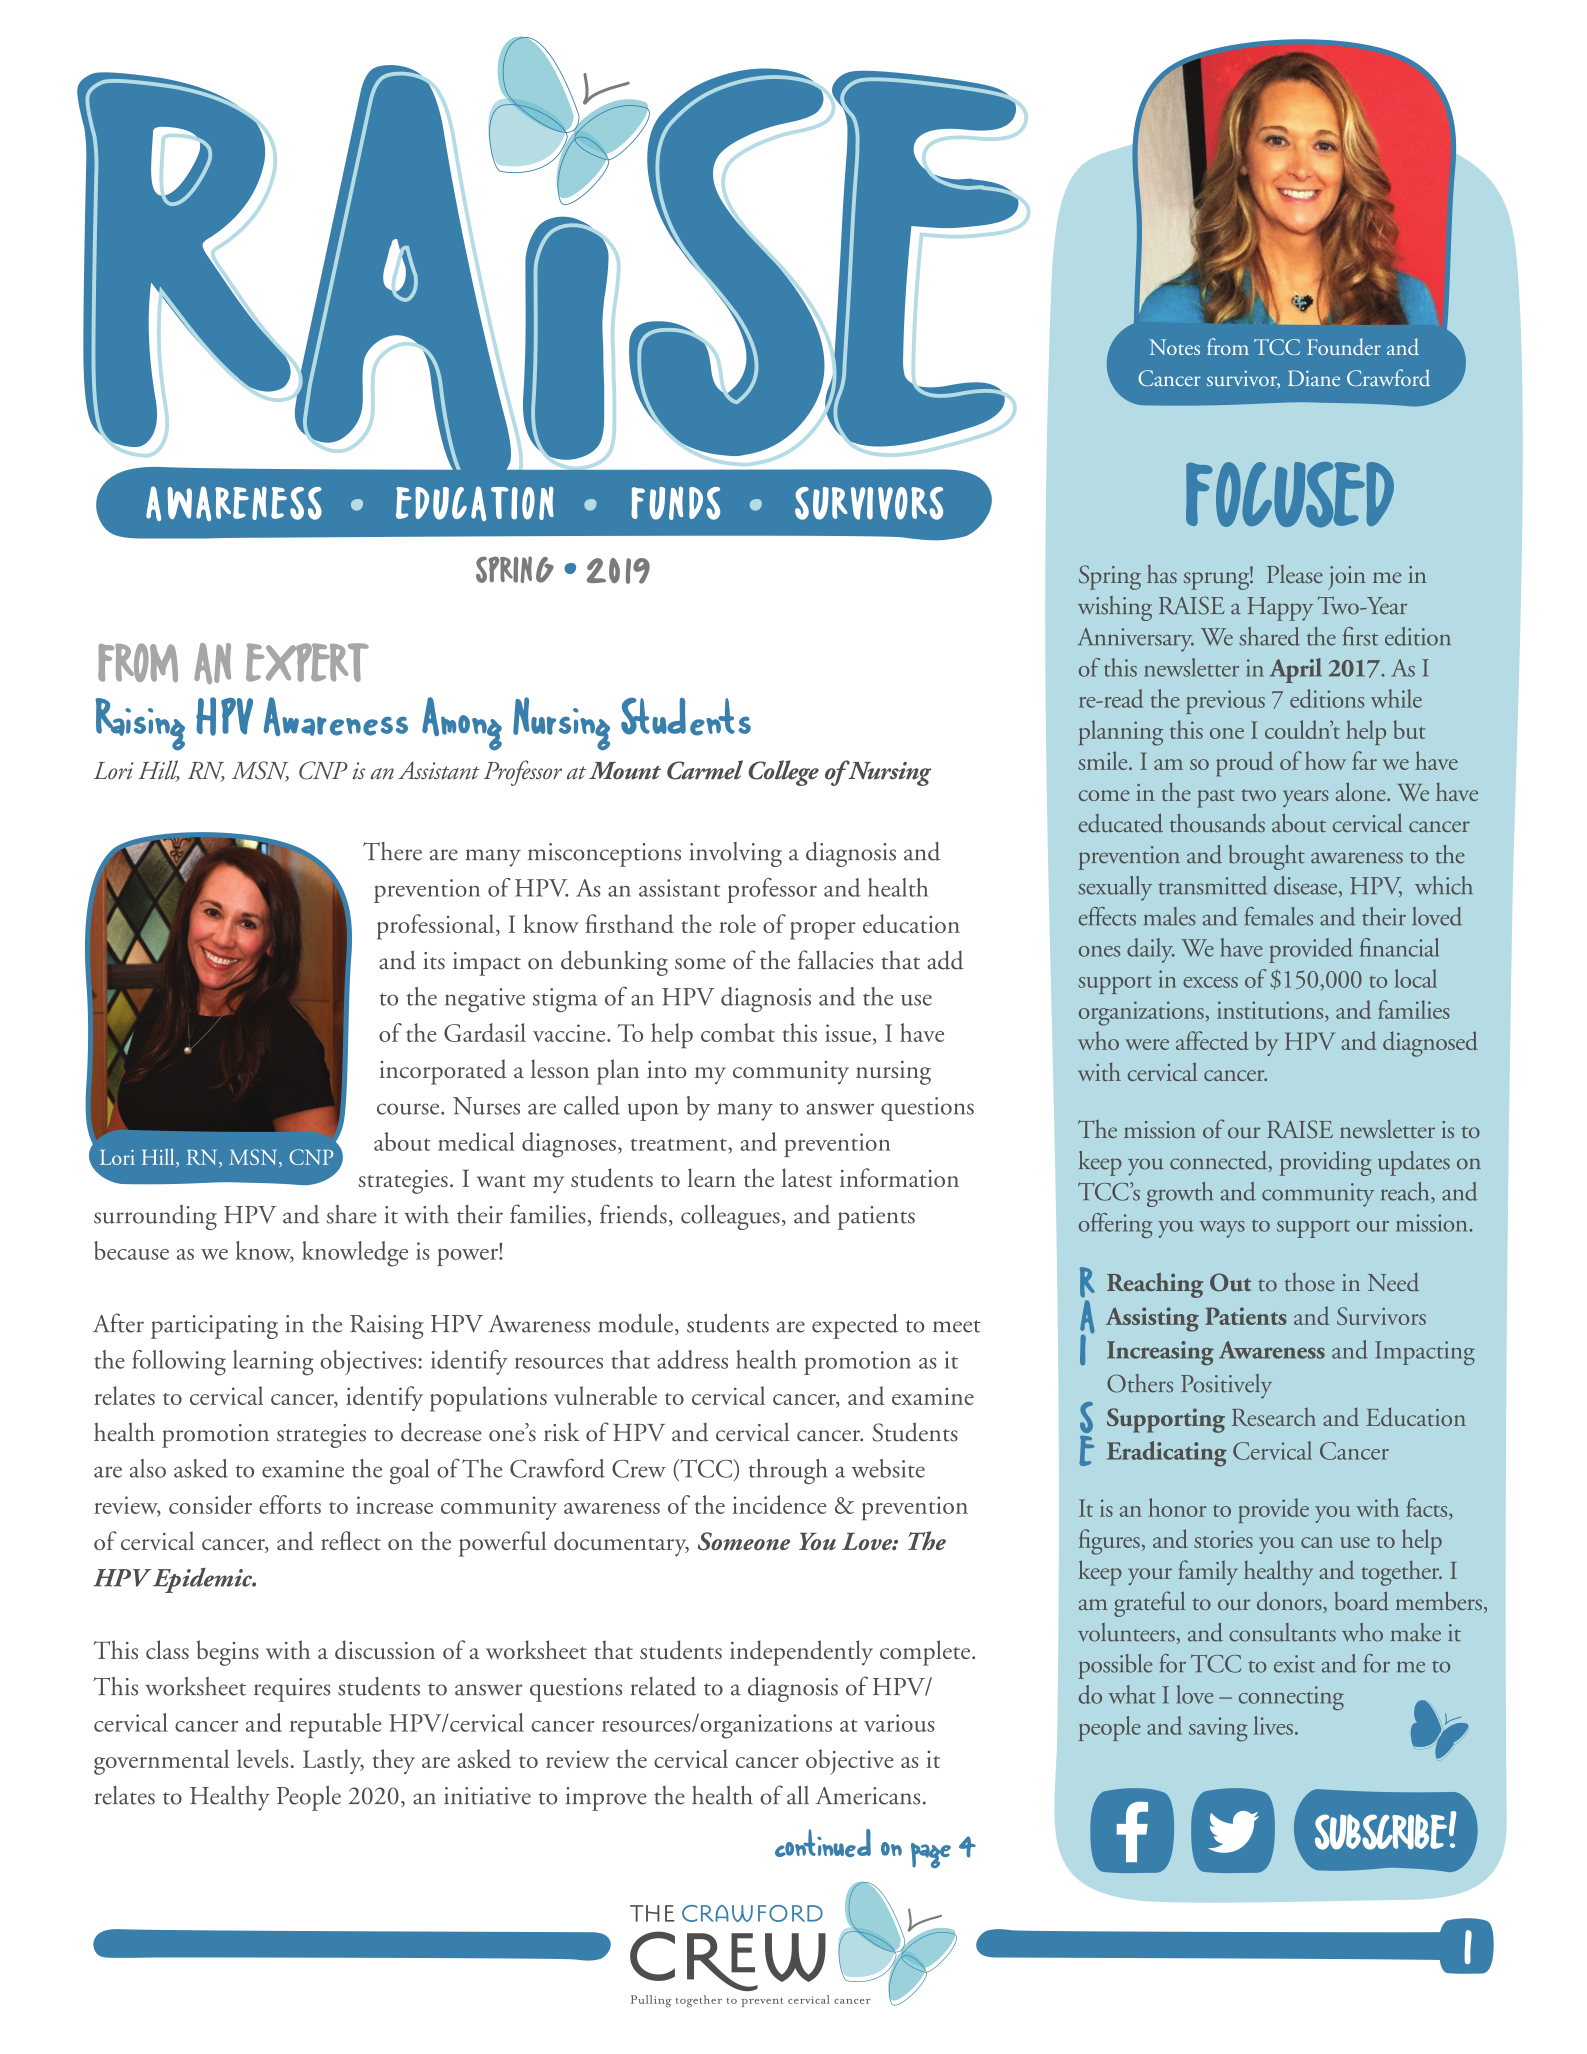 The height and width of the screenshot is (2054, 1587). I want to click on FUNDS, so click(675, 503).
